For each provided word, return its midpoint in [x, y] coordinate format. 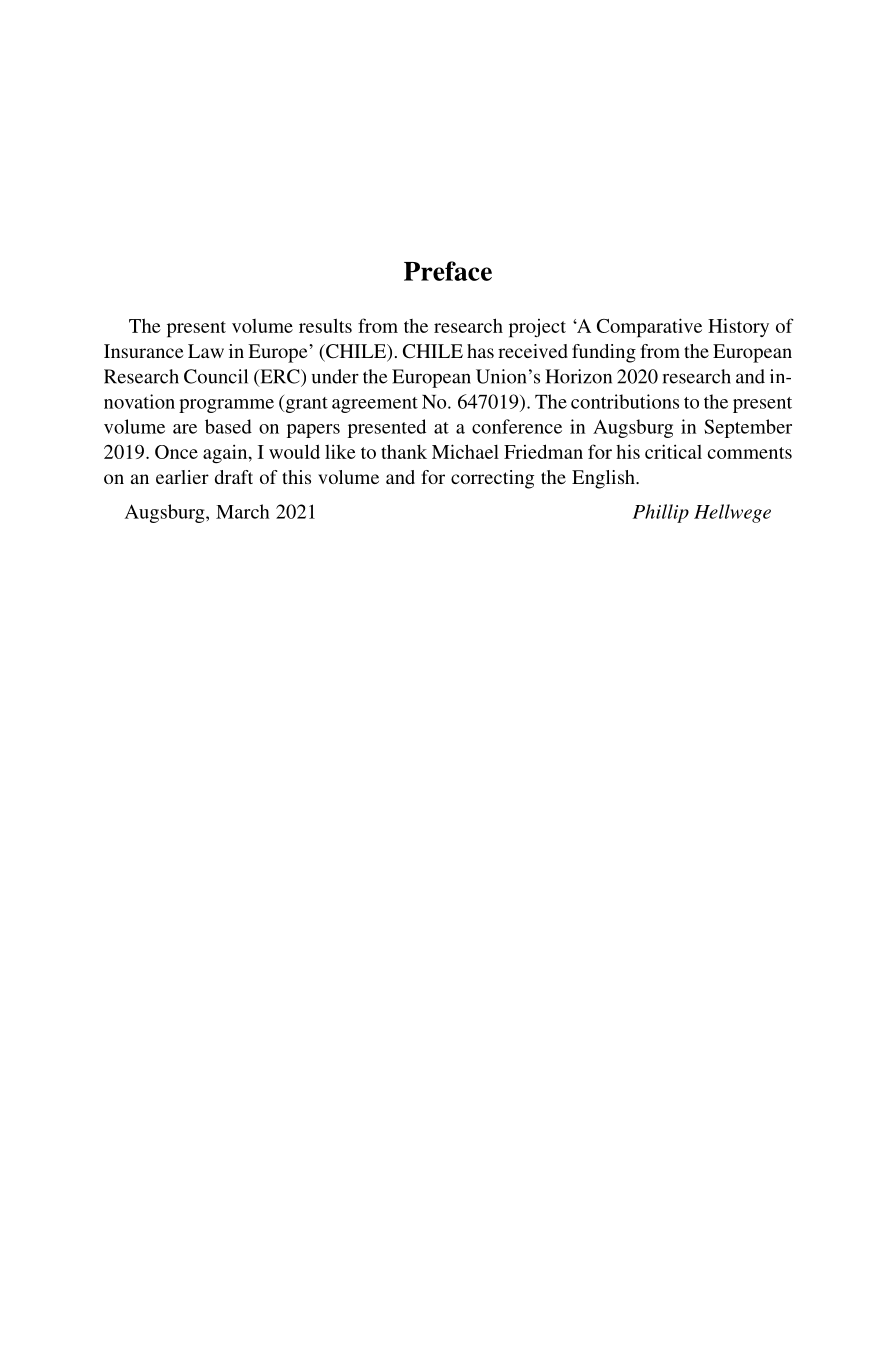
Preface [448, 271]
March [243, 511]
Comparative [649, 328]
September [748, 428]
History [738, 327]
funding [604, 353]
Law [206, 351]
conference [517, 426]
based [228, 426]
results [325, 325]
